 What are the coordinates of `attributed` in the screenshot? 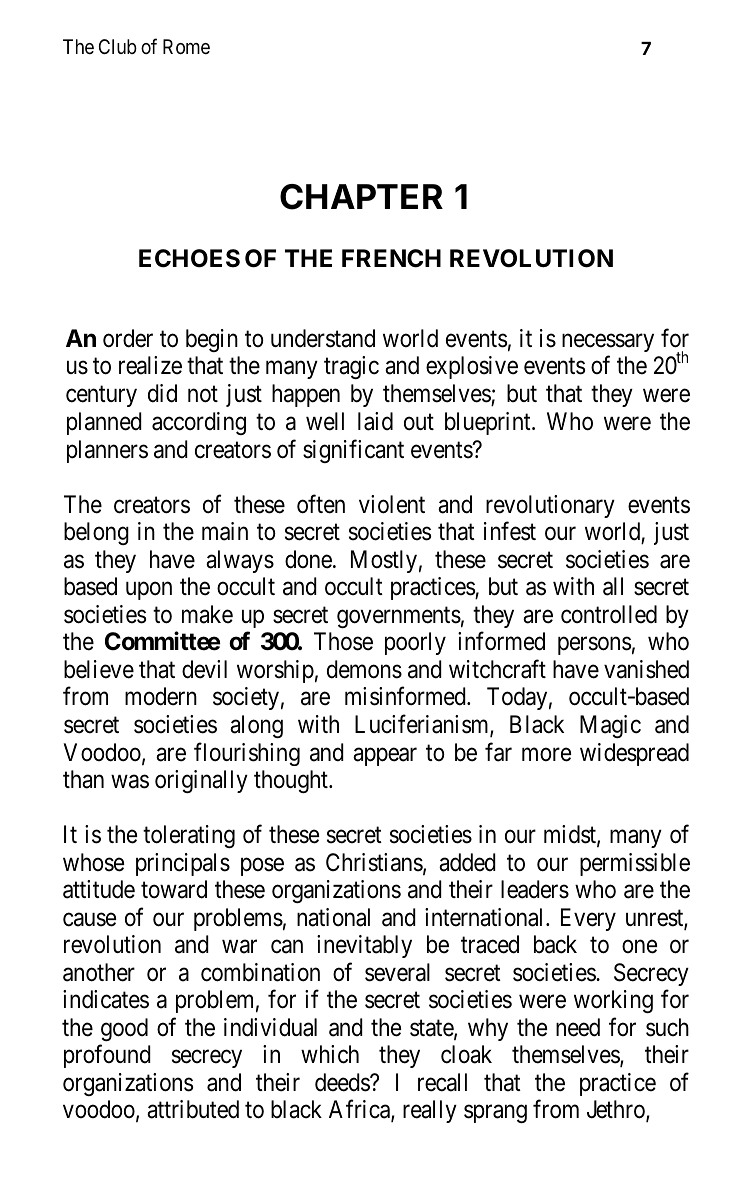 It's located at (193, 1109).
